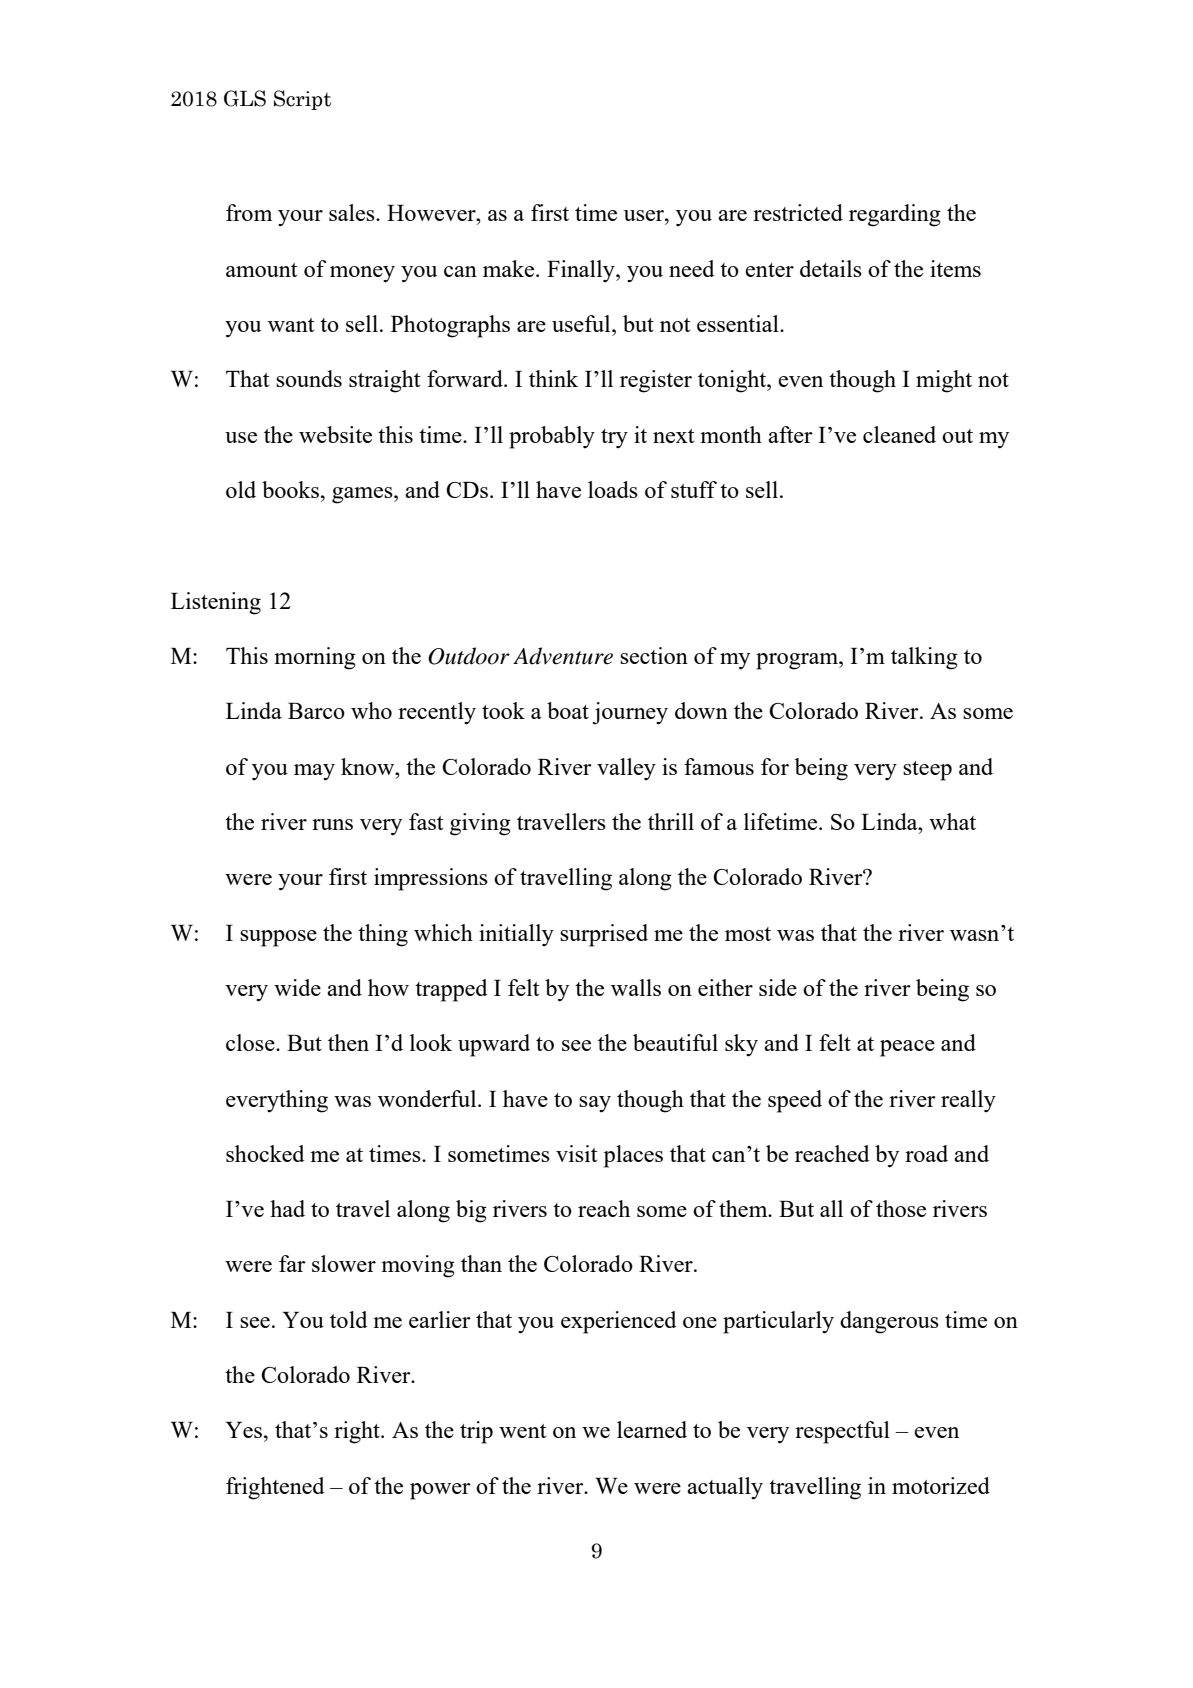 This document has width=1193, height=1688. What do you see at coordinates (899, 434) in the document?
I see `cleaned` at bounding box center [899, 434].
